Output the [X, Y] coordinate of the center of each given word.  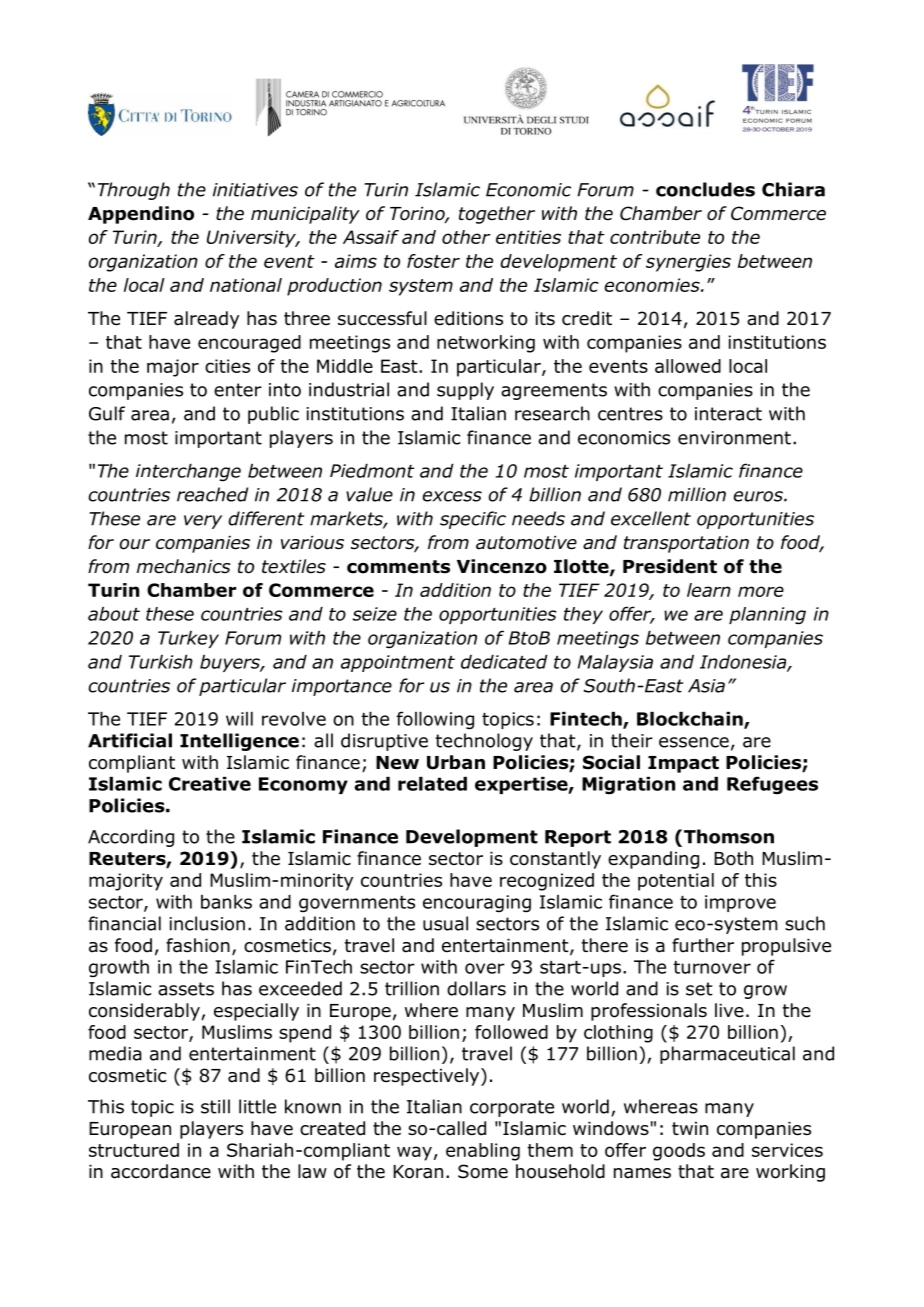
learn [709, 590]
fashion [198, 945]
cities [227, 366]
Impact [683, 764]
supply [465, 391]
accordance [161, 1171]
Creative [210, 784]
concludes [705, 189]
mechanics [183, 566]
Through [134, 191]
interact [728, 414]
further [703, 945]
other [466, 237]
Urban [456, 762]
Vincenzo [502, 566]
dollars [476, 988]
